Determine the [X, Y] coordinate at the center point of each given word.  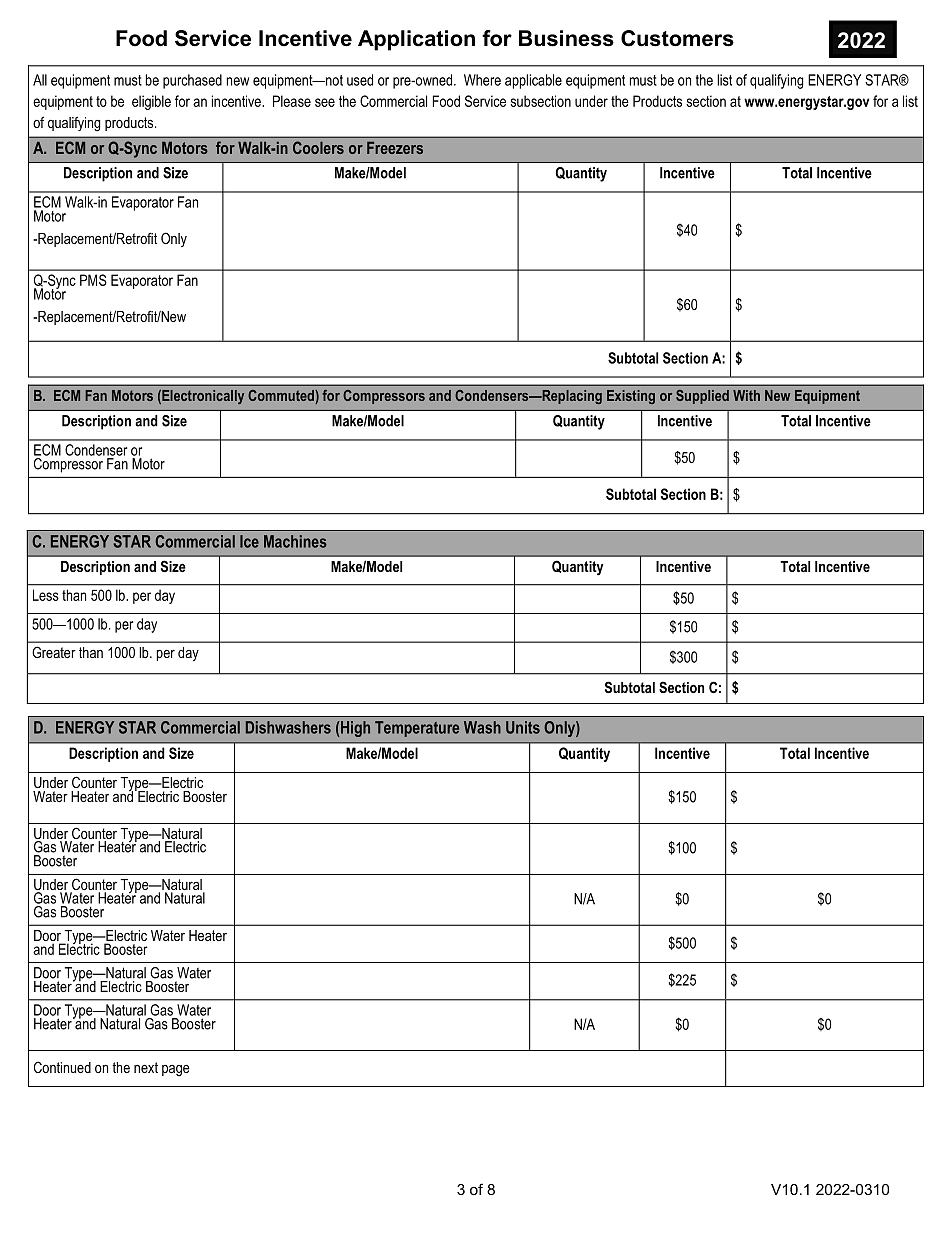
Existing [631, 397]
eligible [151, 102]
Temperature [417, 729]
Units [523, 727]
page [176, 1071]
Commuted [282, 397]
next [146, 1067]
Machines [295, 541]
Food [446, 101]
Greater [54, 652]
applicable [533, 81]
